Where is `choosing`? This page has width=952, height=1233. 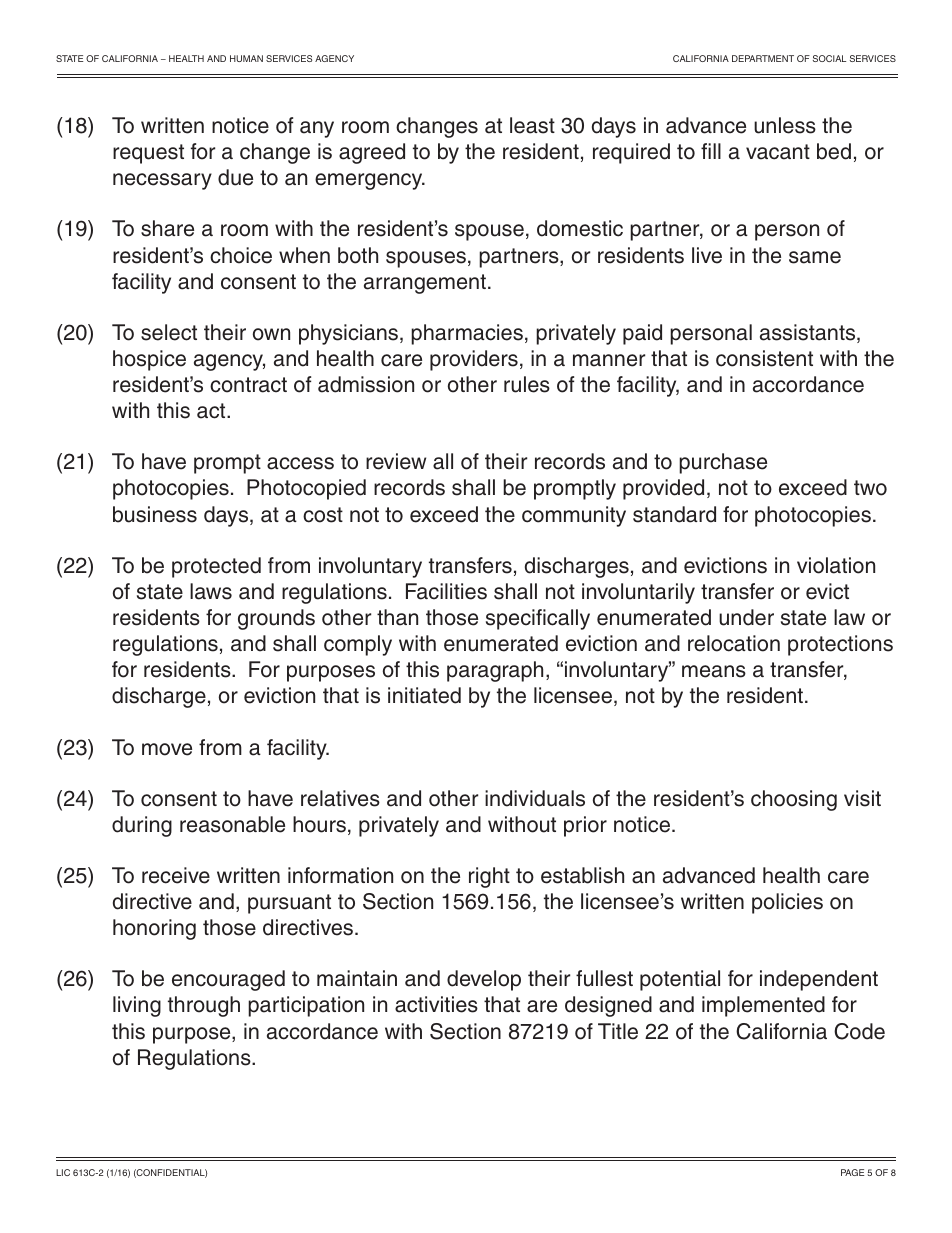
choosing is located at coordinates (794, 800).
